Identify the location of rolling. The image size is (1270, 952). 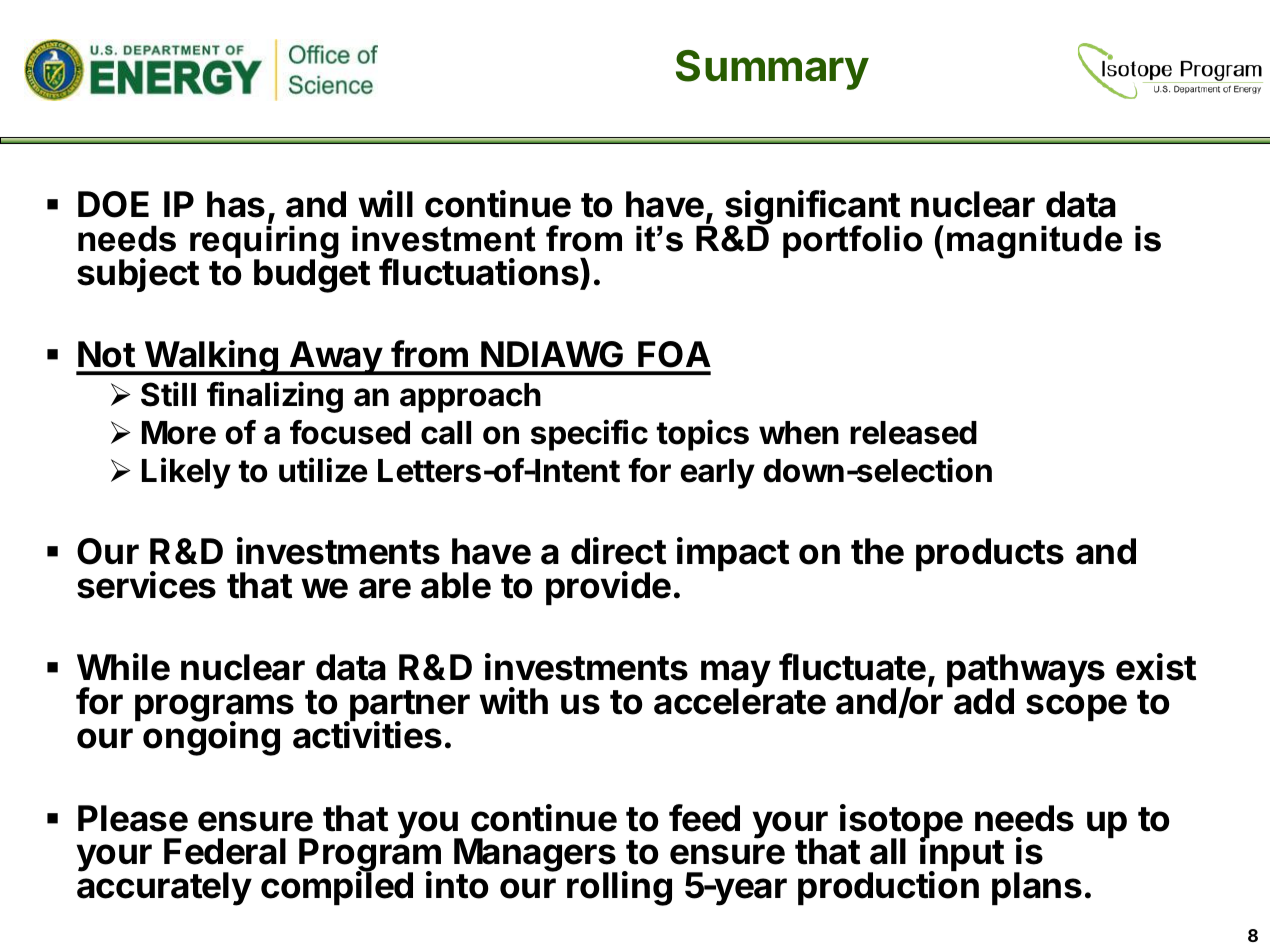
(619, 888).
